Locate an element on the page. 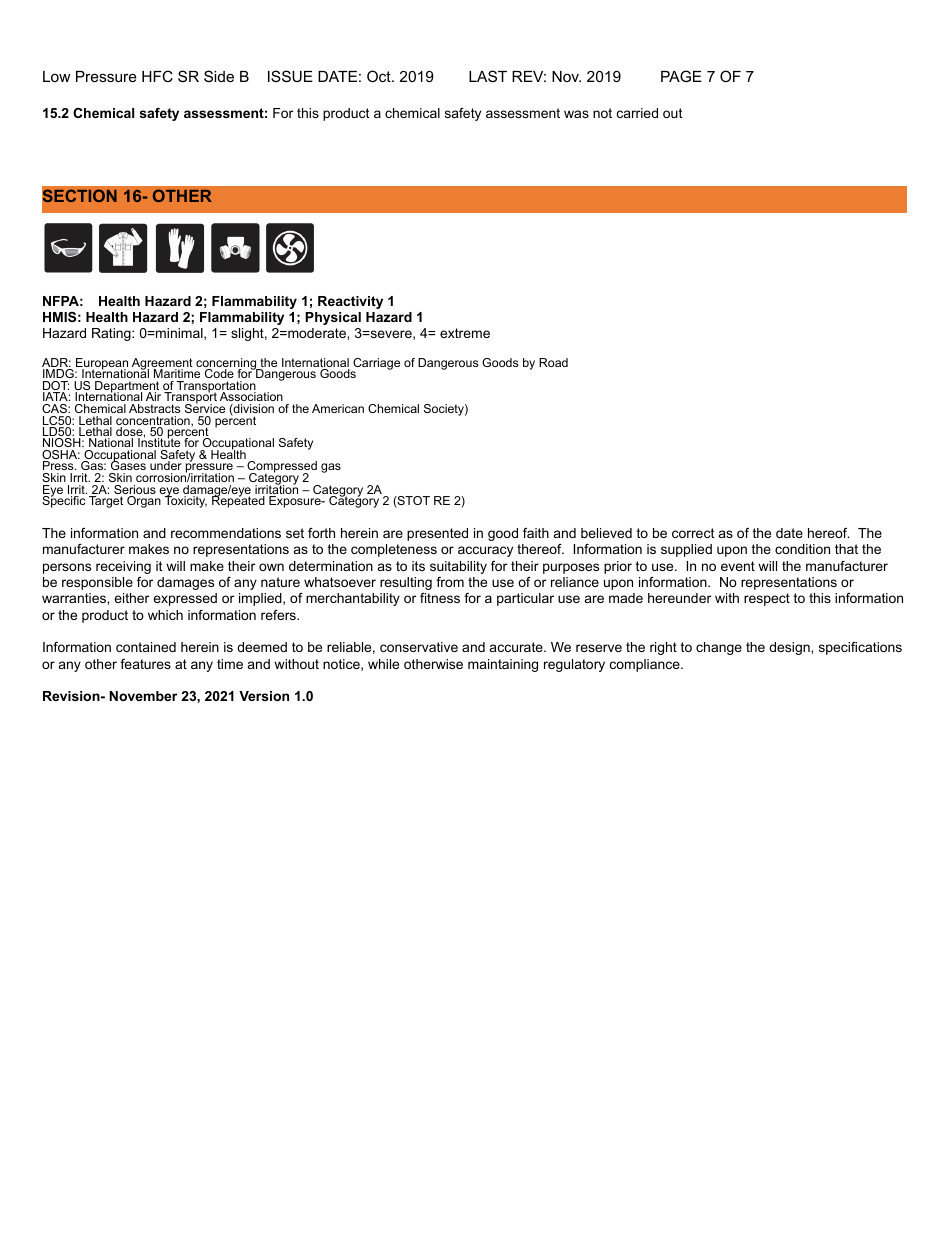 This image has width=952, height=1233. LAST is located at coordinates (488, 76).
